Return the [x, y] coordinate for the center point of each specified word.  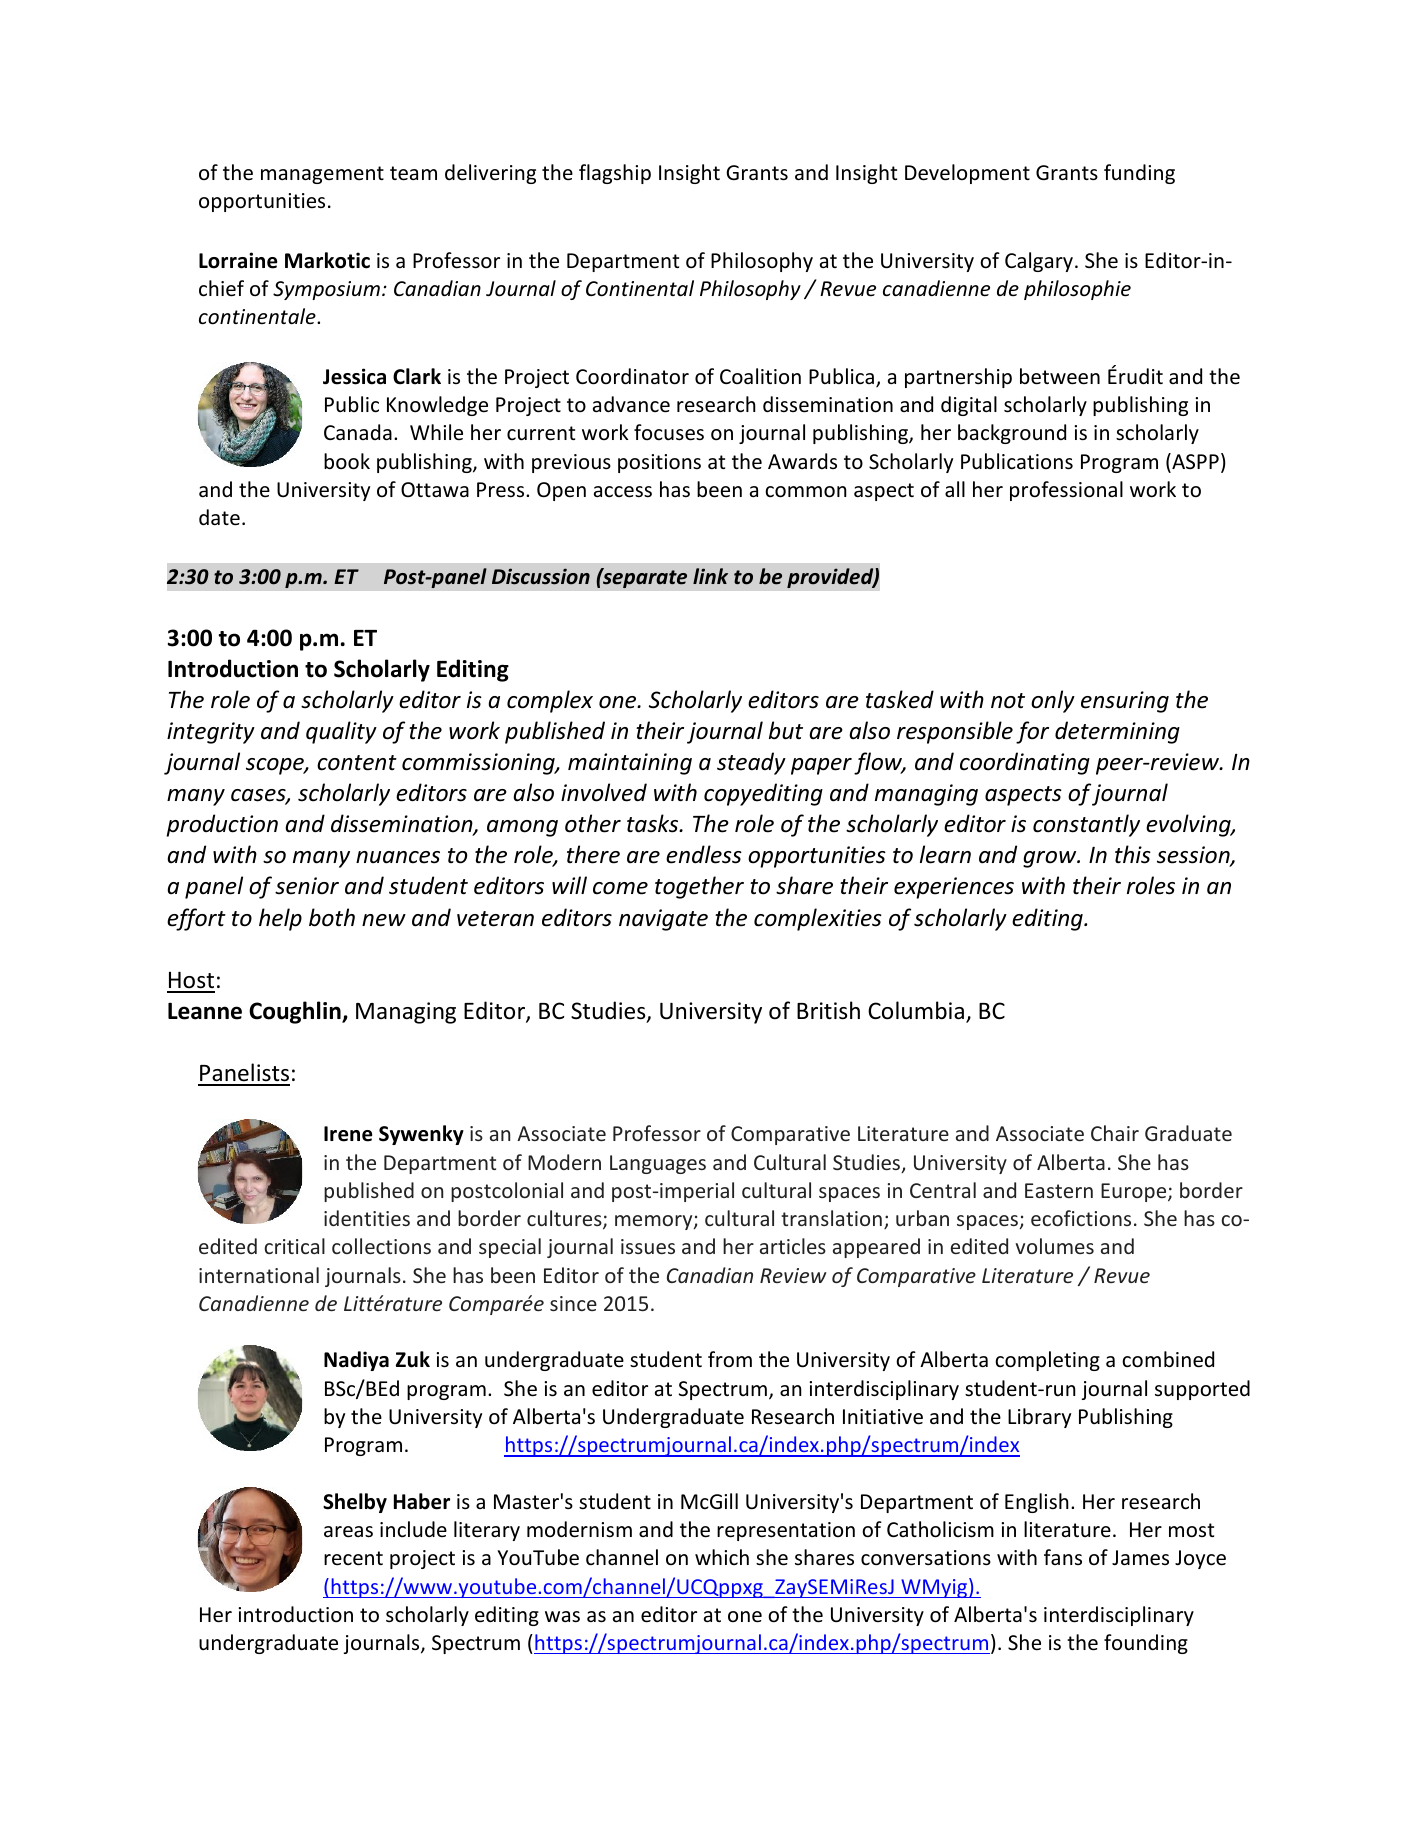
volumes [1054, 1246]
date [219, 517]
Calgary [1039, 262]
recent [353, 1558]
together [699, 887]
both [332, 917]
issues [648, 1246]
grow [1051, 859]
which [722, 1557]
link [710, 576]
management [322, 175]
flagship [615, 174]
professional [1066, 491]
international [259, 1275]
